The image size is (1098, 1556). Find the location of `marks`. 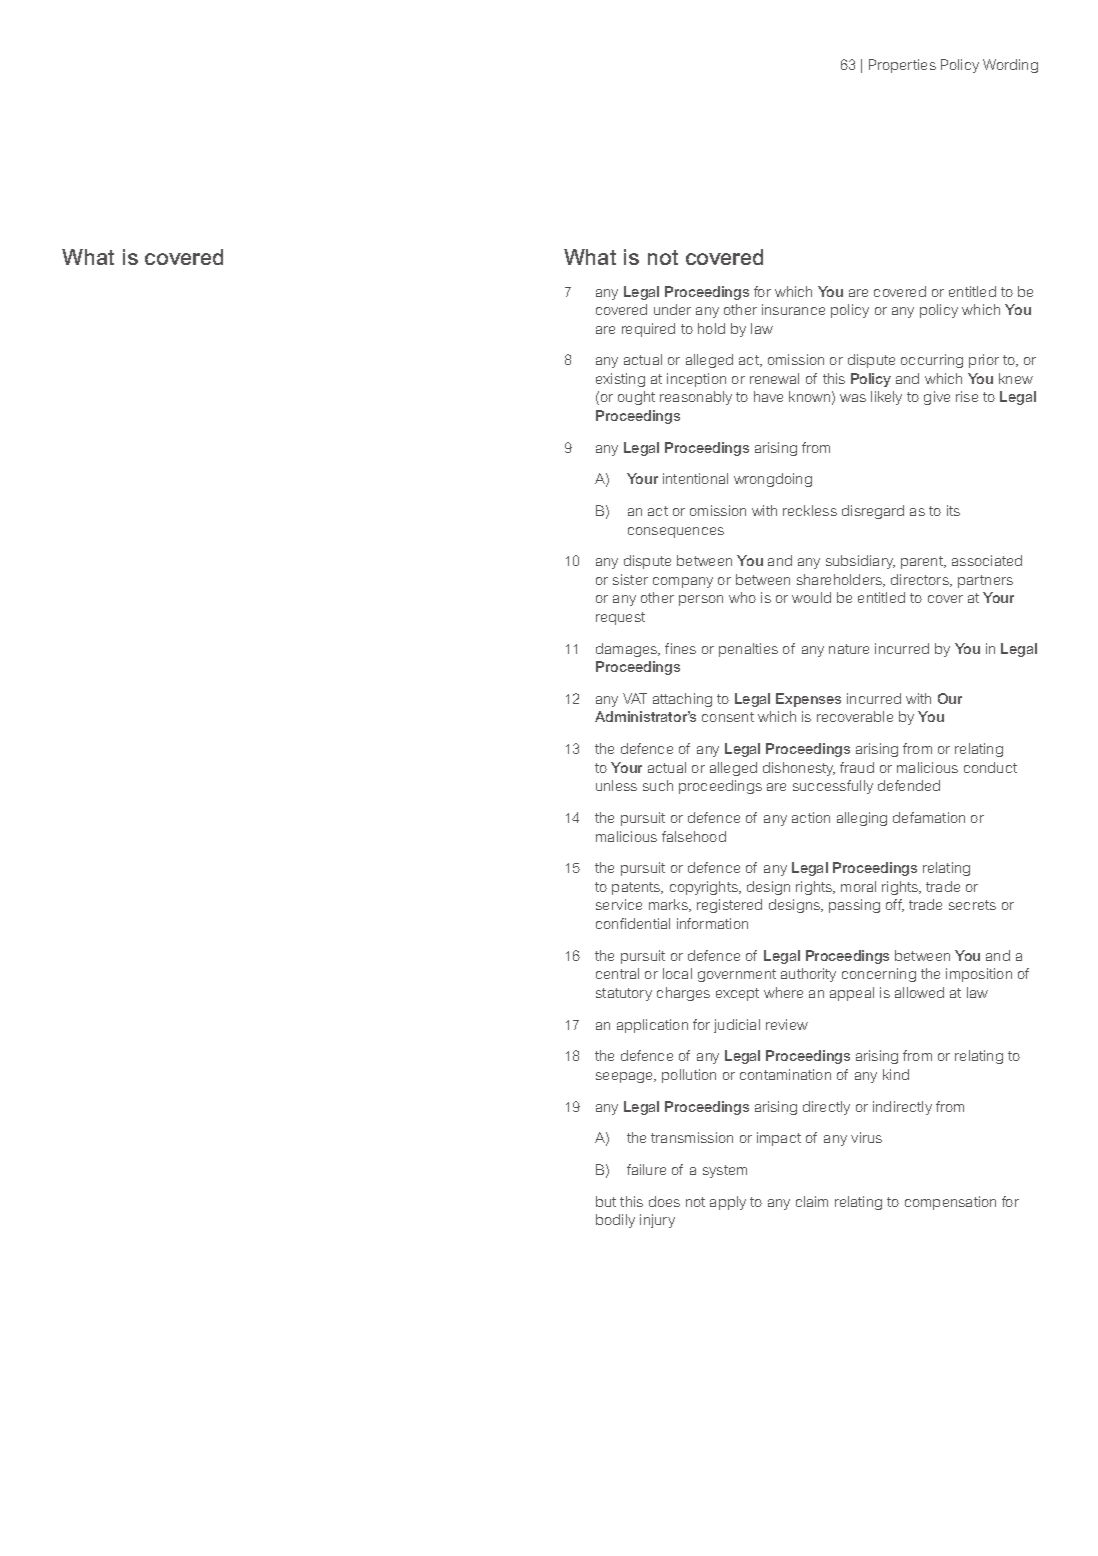

marks is located at coordinates (669, 905).
